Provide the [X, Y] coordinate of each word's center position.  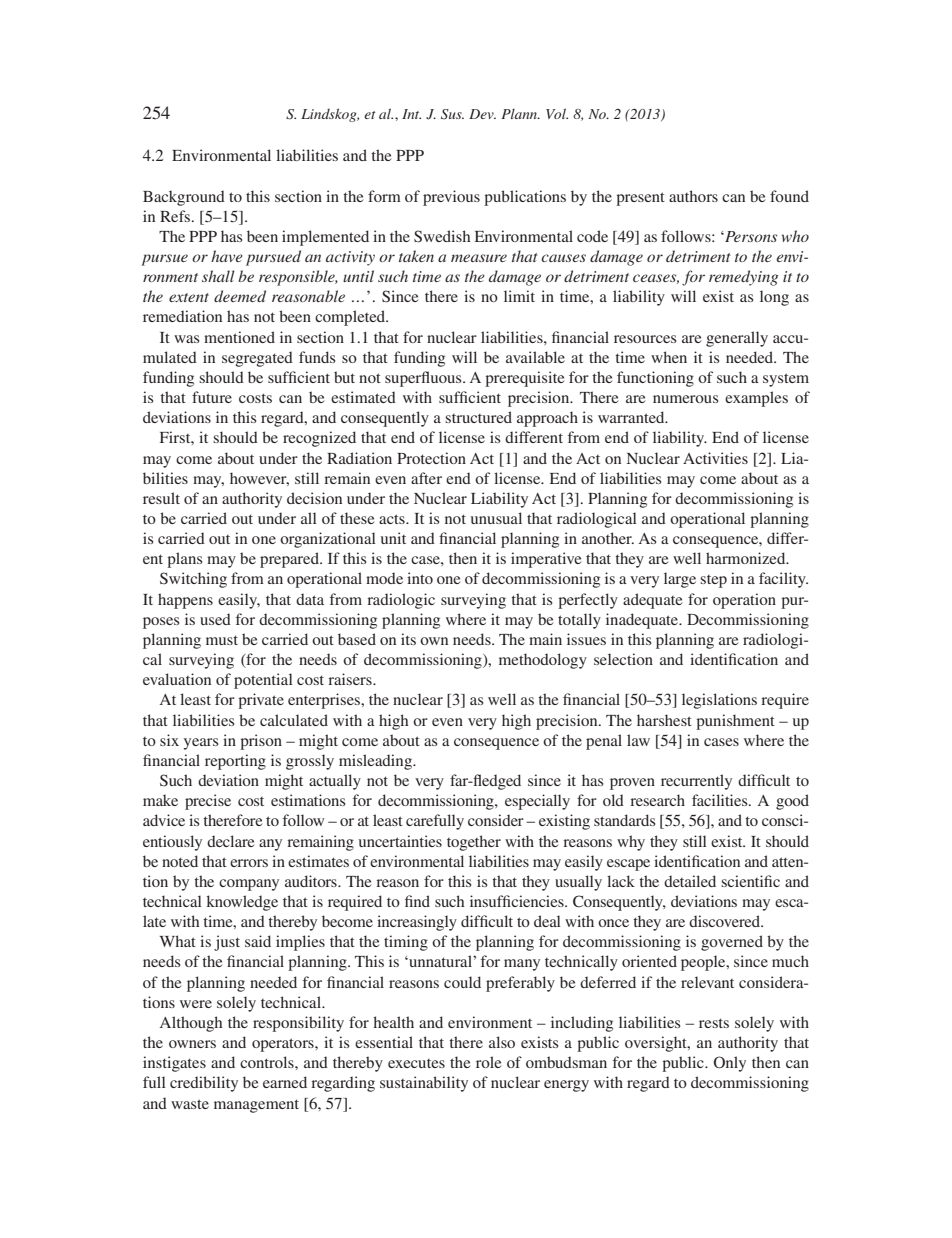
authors [693, 196]
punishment [735, 722]
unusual [496, 518]
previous [451, 198]
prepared [290, 560]
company [249, 885]
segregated [257, 359]
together [474, 843]
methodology [543, 661]
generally [737, 339]
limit [519, 296]
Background [184, 198]
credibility [204, 1084]
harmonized [747, 558]
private [261, 701]
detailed [690, 881]
